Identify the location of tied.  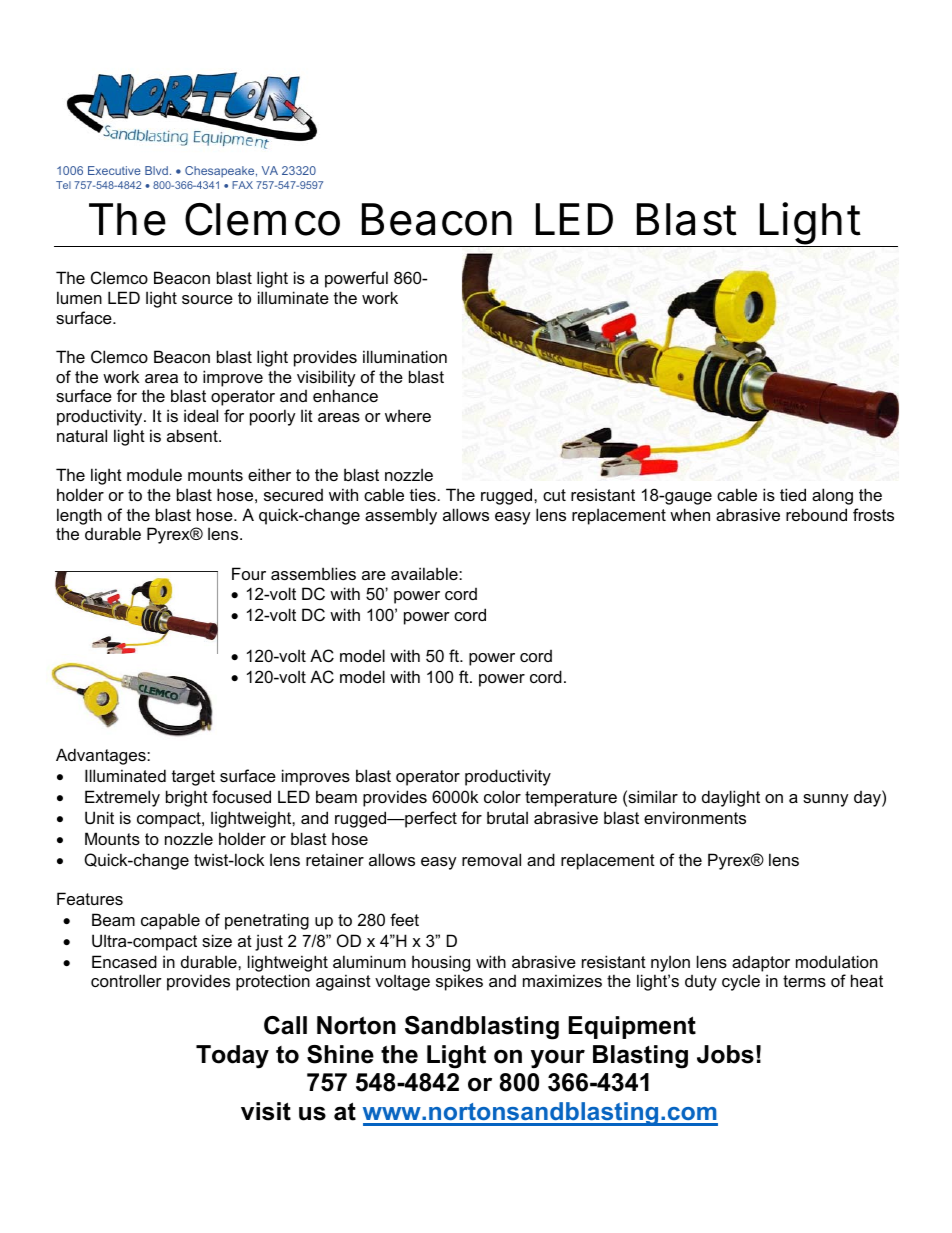
(793, 494).
